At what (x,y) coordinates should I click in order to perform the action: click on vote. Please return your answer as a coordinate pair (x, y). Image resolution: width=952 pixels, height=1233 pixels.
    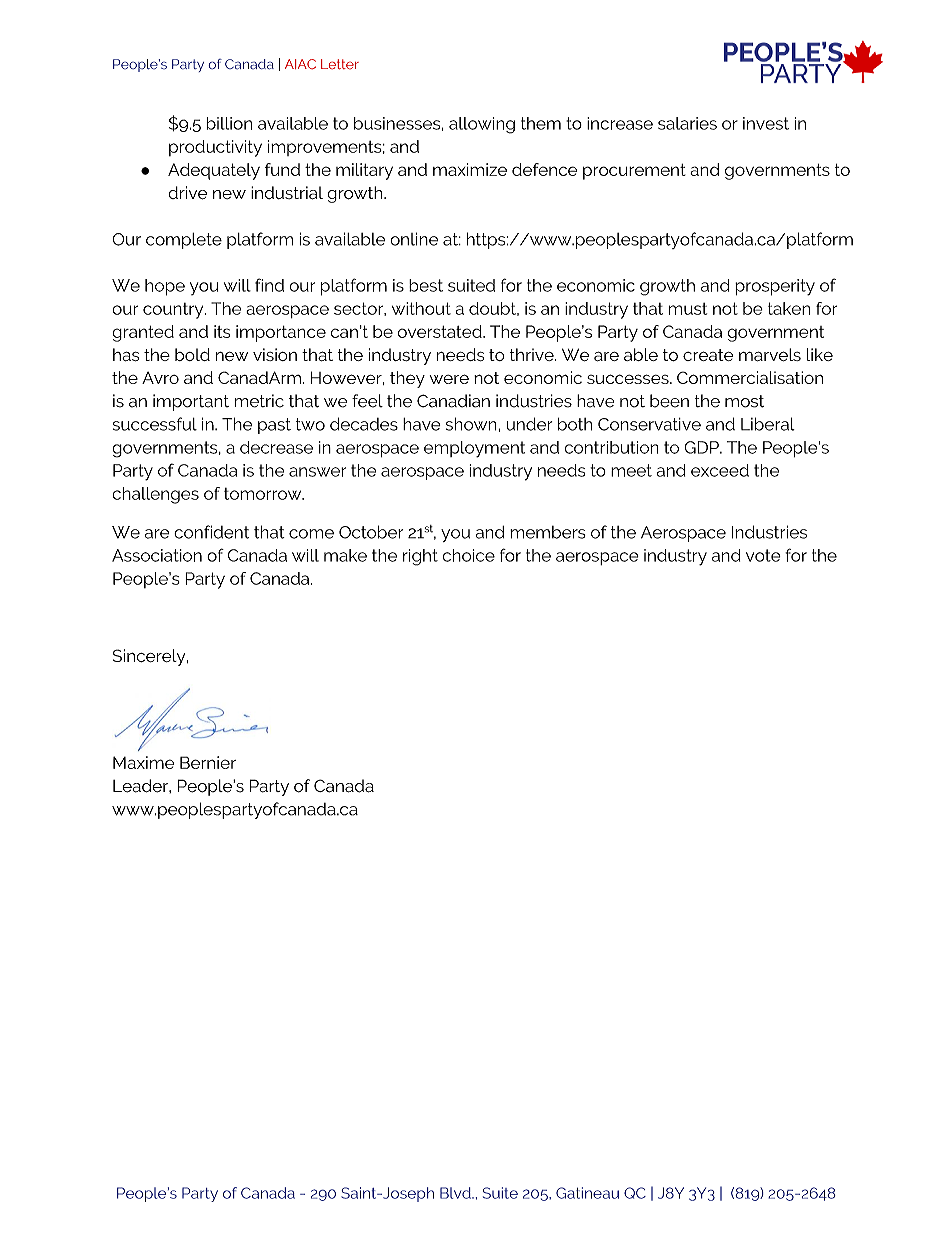
    Looking at the image, I should click on (763, 555).
